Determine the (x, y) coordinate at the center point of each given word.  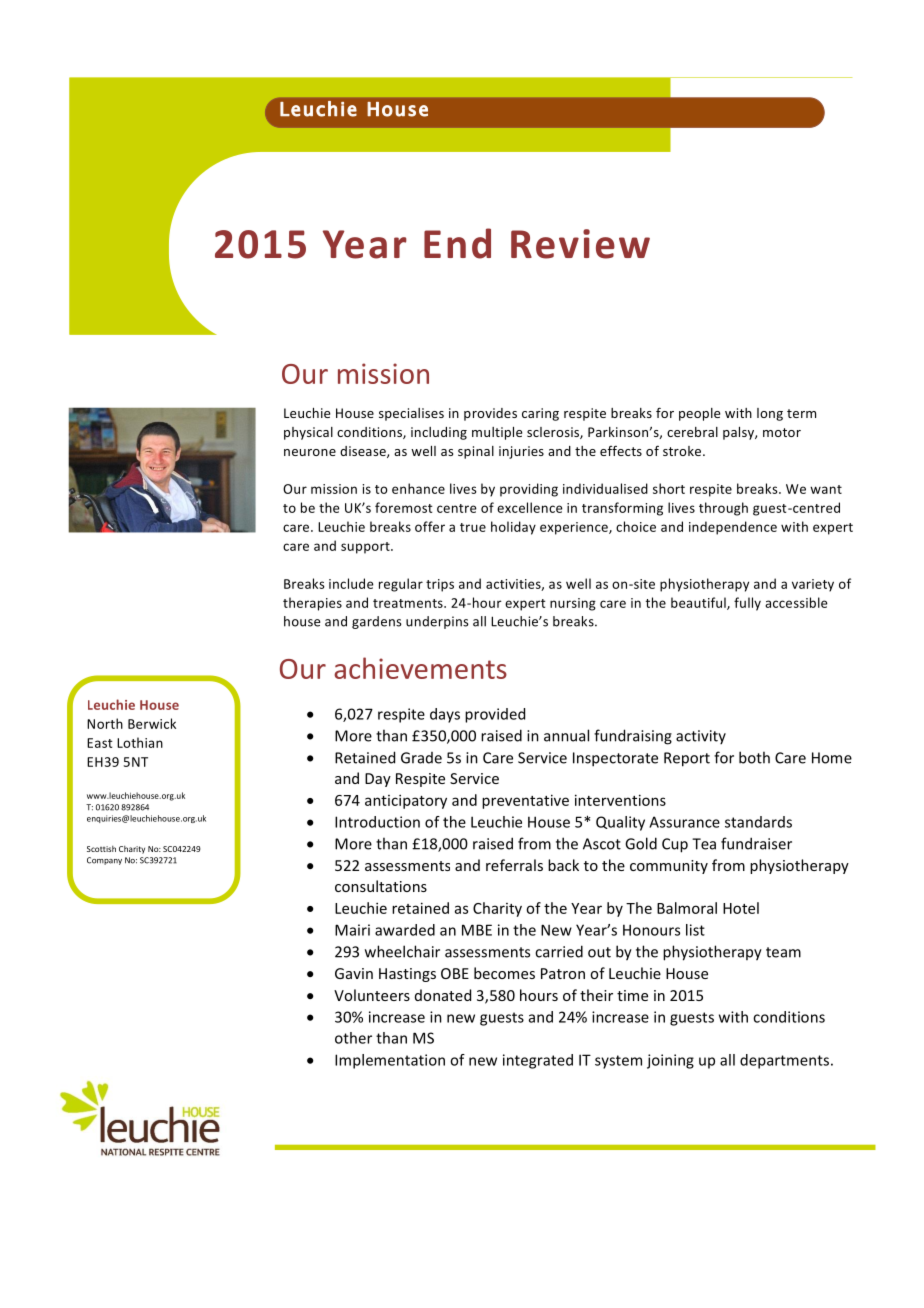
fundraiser (756, 843)
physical (308, 433)
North (105, 723)
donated (443, 995)
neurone (310, 452)
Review (580, 244)
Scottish (101, 849)
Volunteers (372, 995)
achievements (420, 668)
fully (747, 604)
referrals (514, 865)
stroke (683, 451)
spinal (476, 452)
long (770, 414)
